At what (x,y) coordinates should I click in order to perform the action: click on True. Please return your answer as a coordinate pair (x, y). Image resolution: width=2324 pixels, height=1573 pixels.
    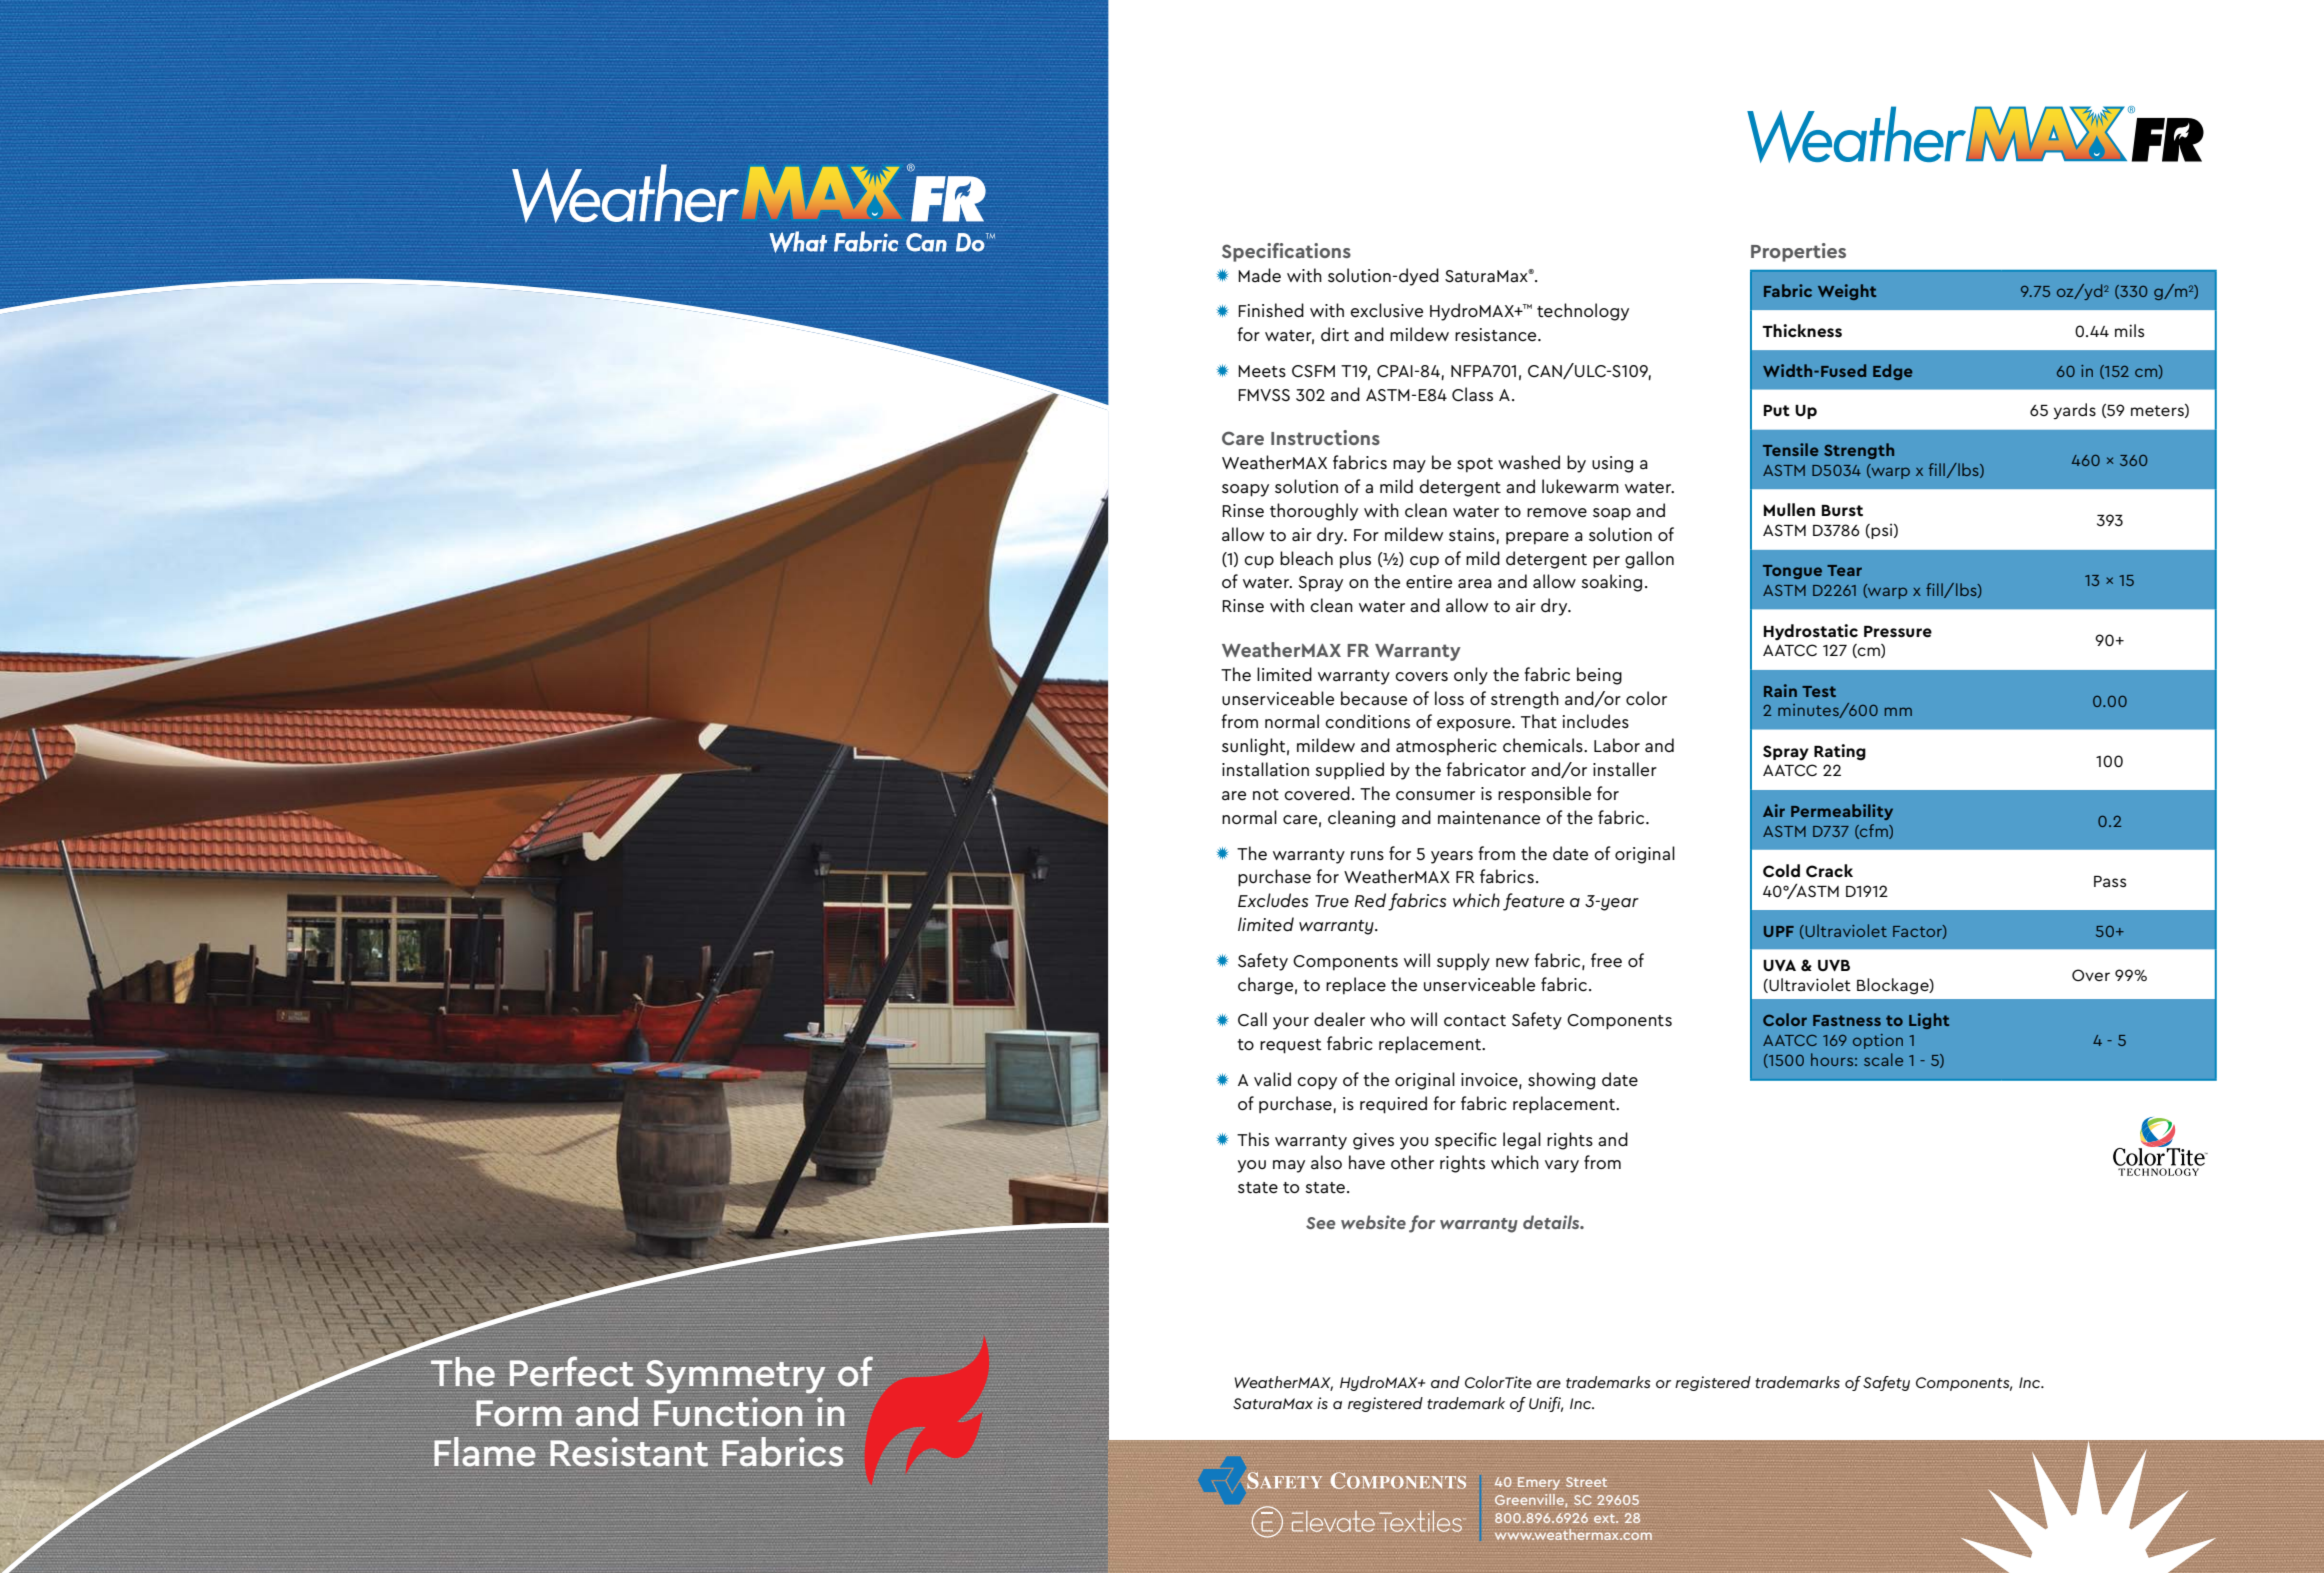
    Looking at the image, I should click on (1332, 901).
